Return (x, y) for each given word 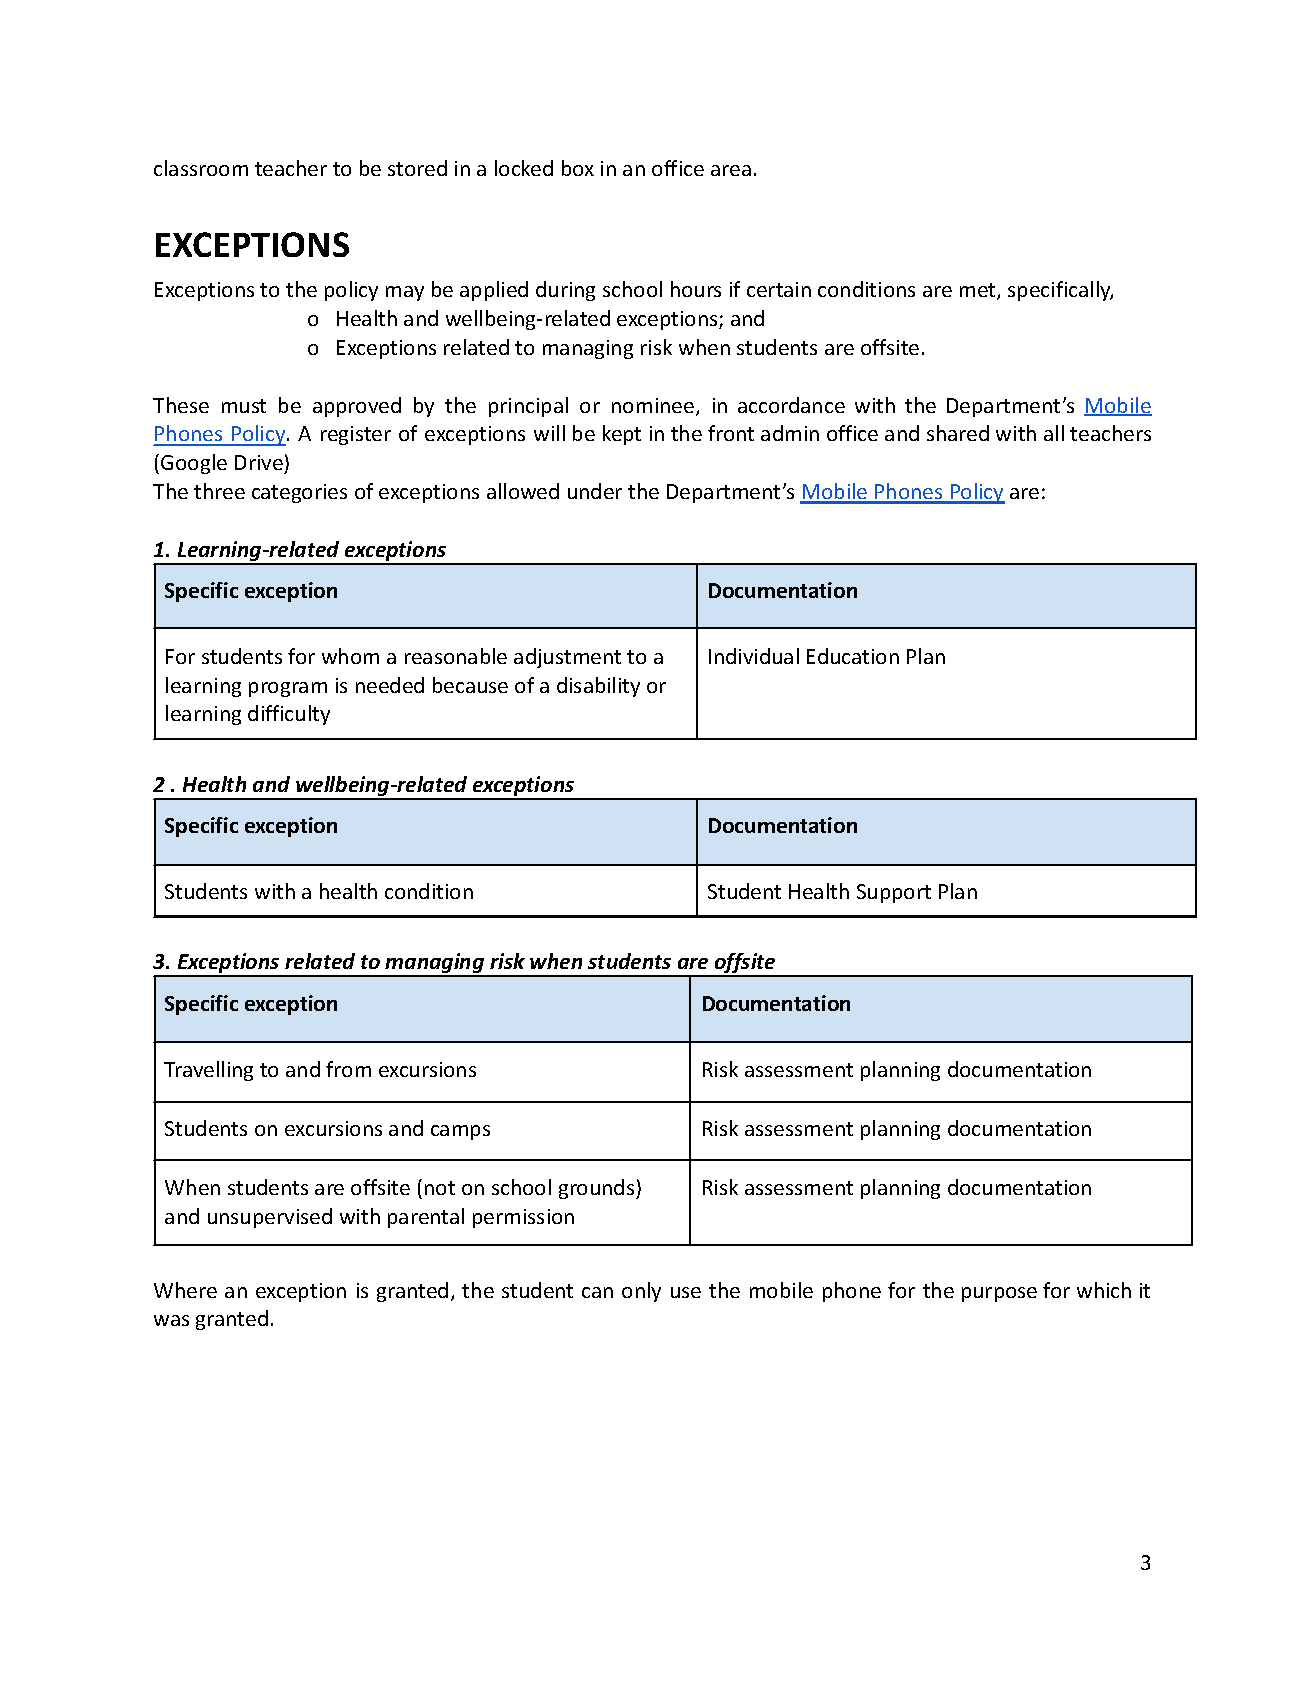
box (578, 168)
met (979, 291)
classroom (201, 168)
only (641, 1292)
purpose (999, 1294)
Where (185, 1290)
